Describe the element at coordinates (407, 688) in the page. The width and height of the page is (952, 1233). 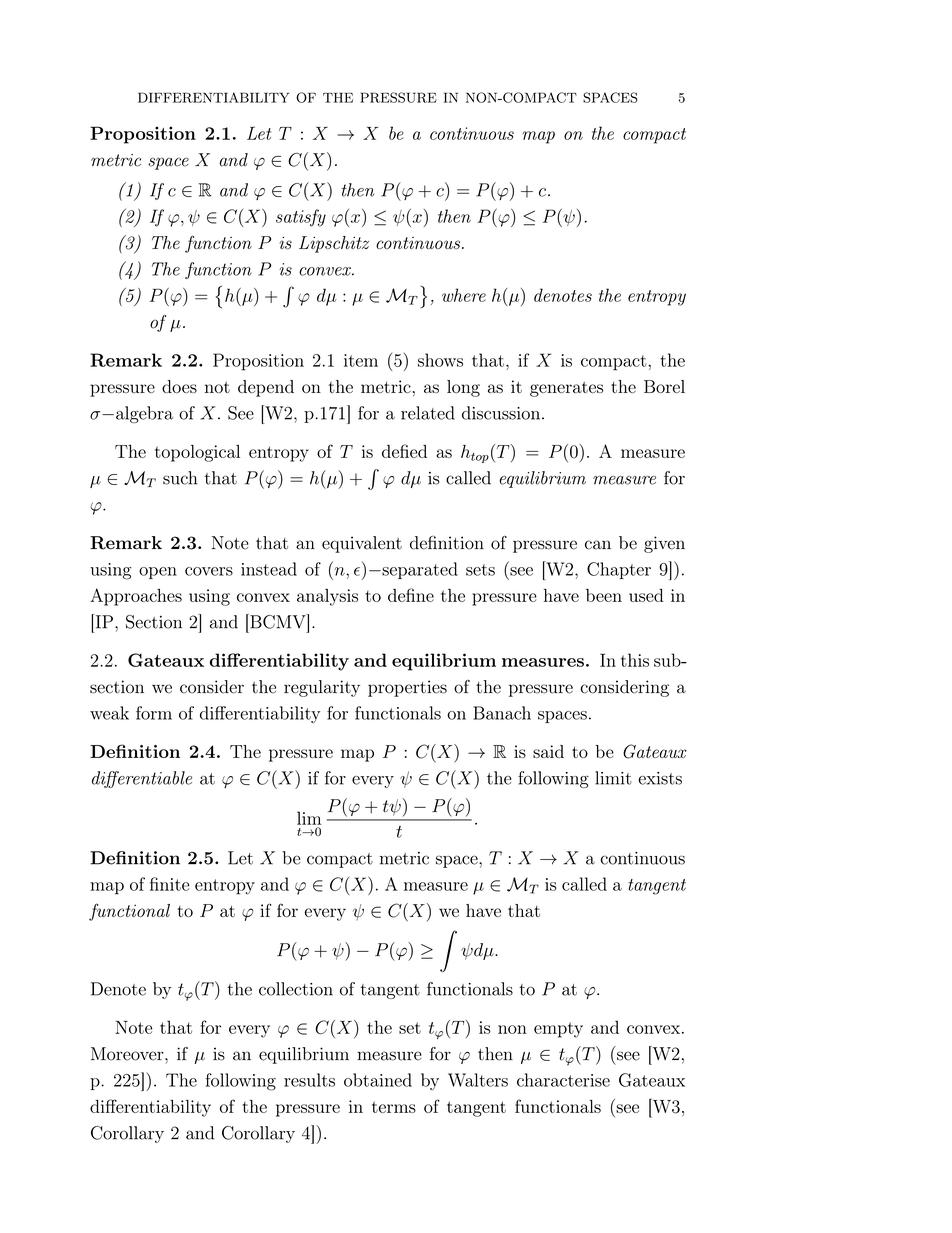
I see `properties` at that location.
